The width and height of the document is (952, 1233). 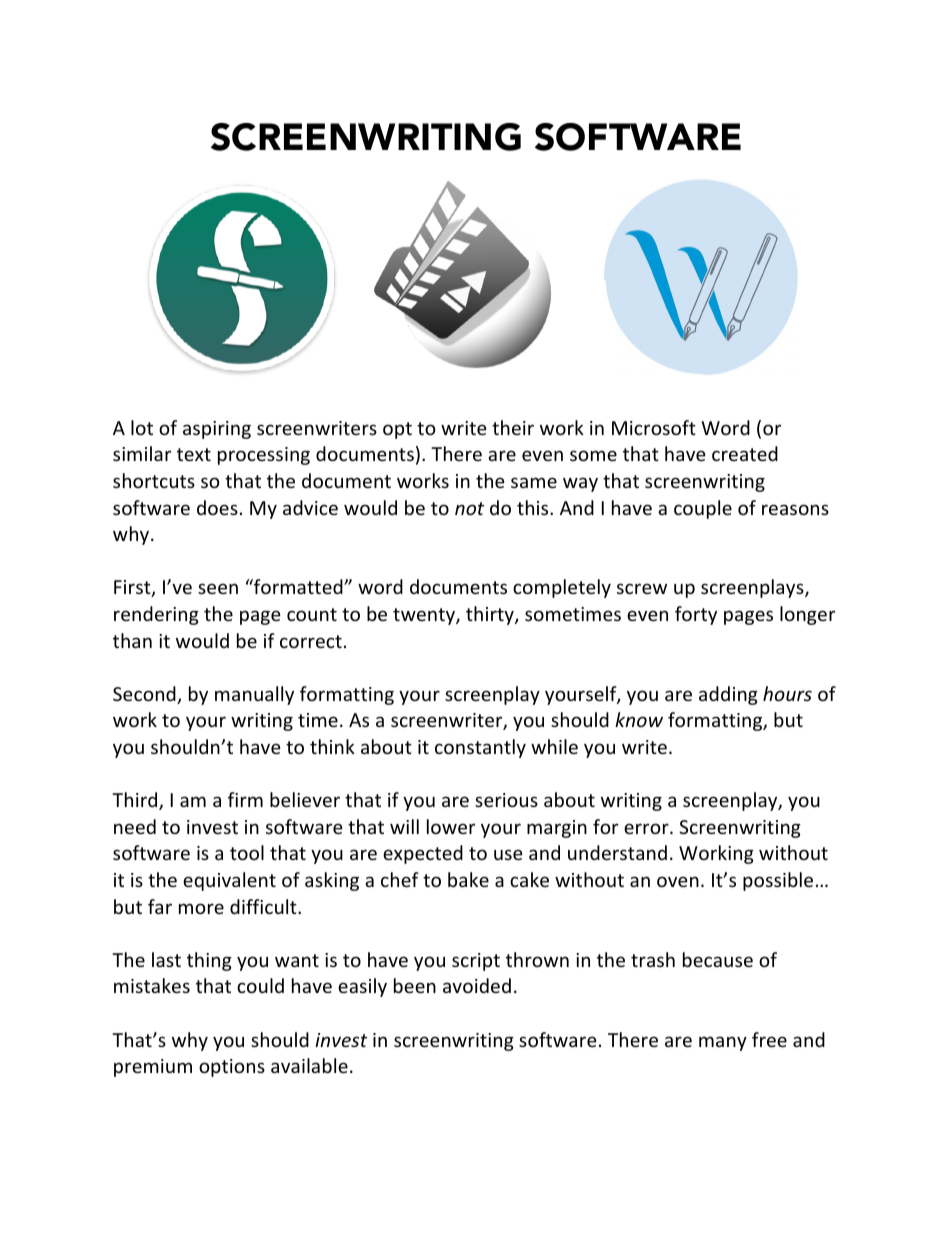 What do you see at coordinates (477, 985) in the document?
I see `avoided` at bounding box center [477, 985].
